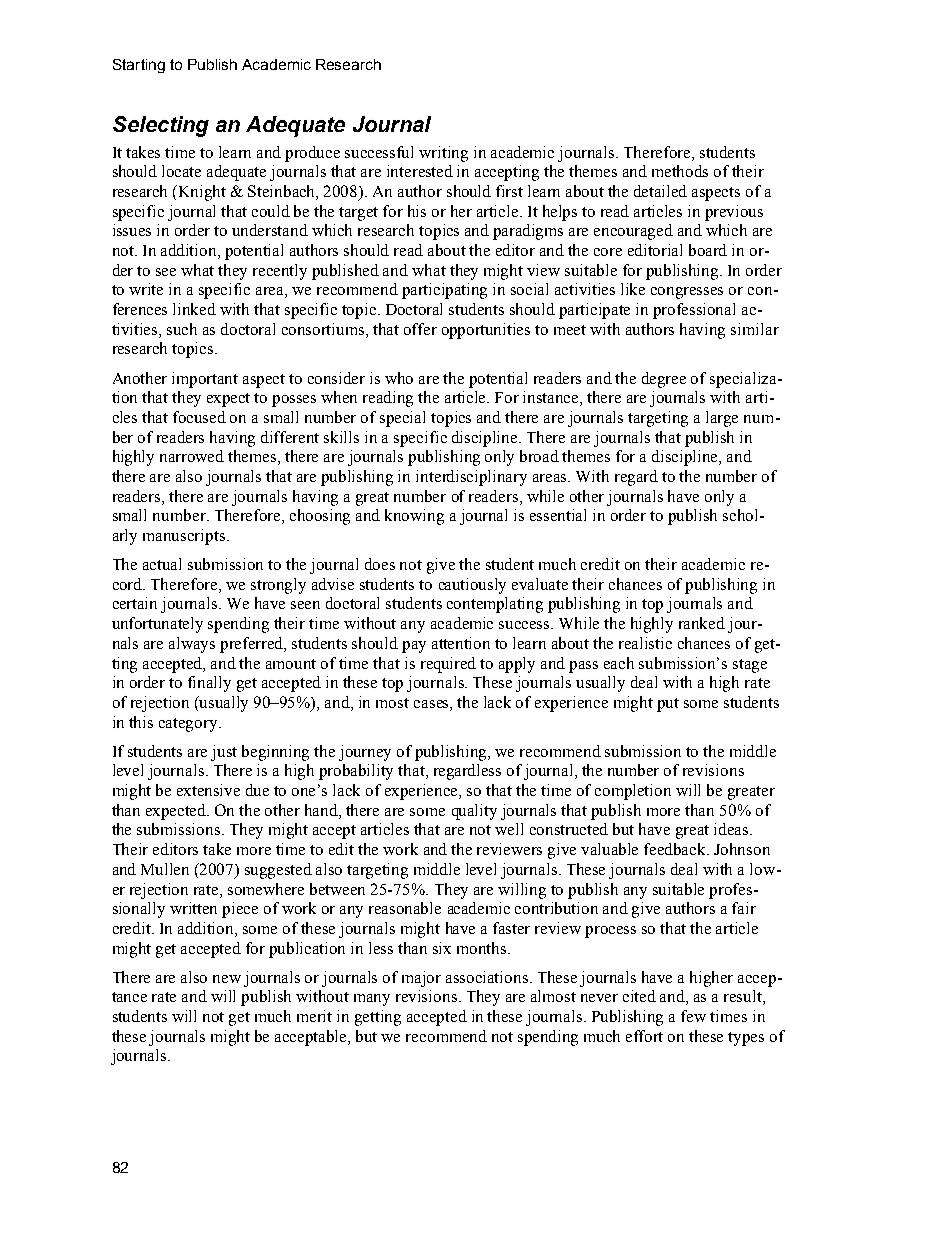 The image size is (952, 1233). What do you see at coordinates (202, 193) in the screenshot?
I see `Knight` at bounding box center [202, 193].
